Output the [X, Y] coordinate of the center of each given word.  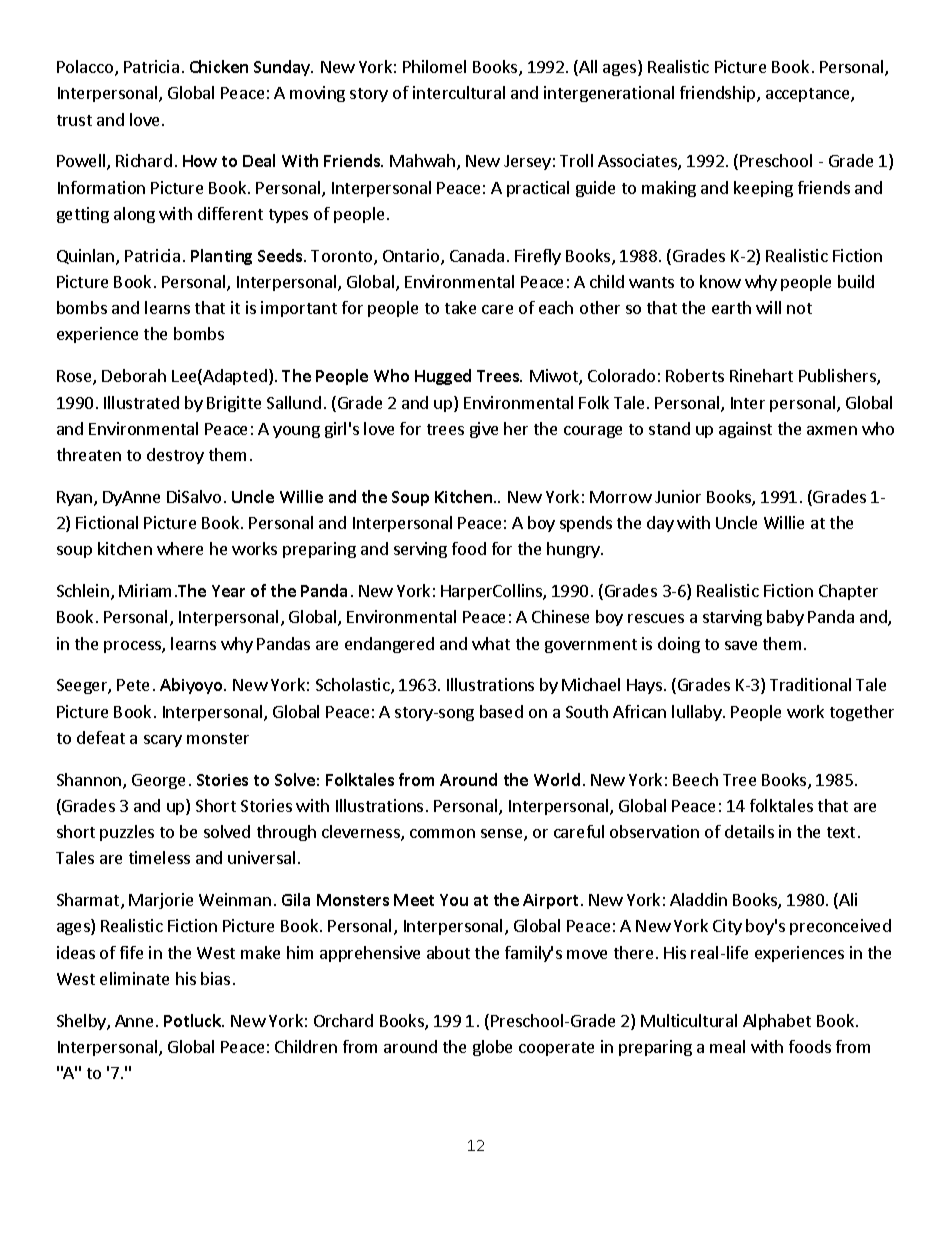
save [741, 645]
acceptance [809, 95]
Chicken [219, 66]
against [745, 430]
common [442, 833]
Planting [221, 257]
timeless [159, 857]
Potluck [194, 1020]
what [491, 643]
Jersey [527, 162]
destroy [175, 456]
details [749, 831]
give [484, 430]
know [720, 281]
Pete [133, 685]
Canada [477, 255]
